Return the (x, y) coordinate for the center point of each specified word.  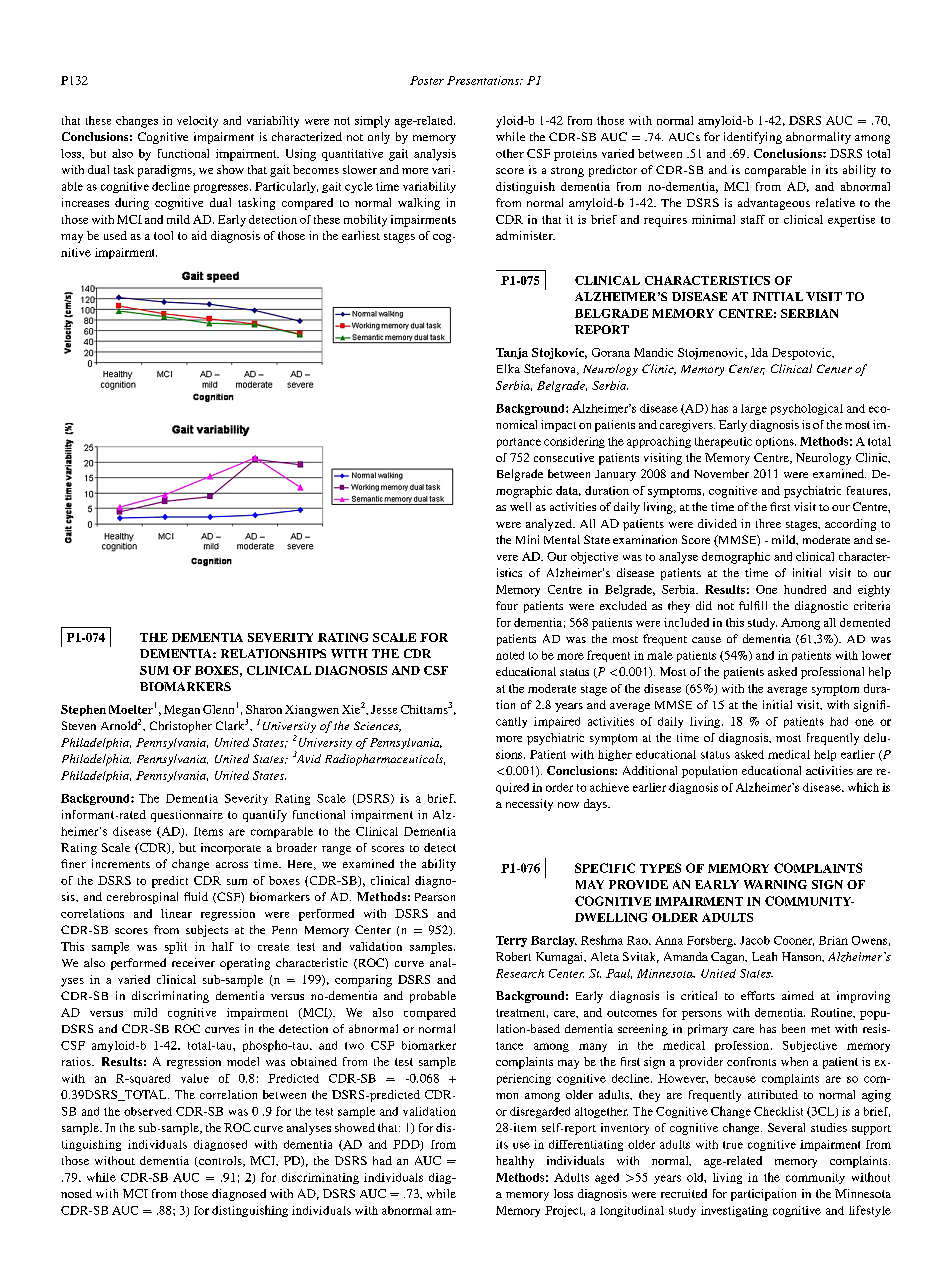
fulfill (753, 605)
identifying (753, 138)
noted (510, 655)
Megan (182, 711)
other (510, 153)
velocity (197, 122)
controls (220, 1161)
